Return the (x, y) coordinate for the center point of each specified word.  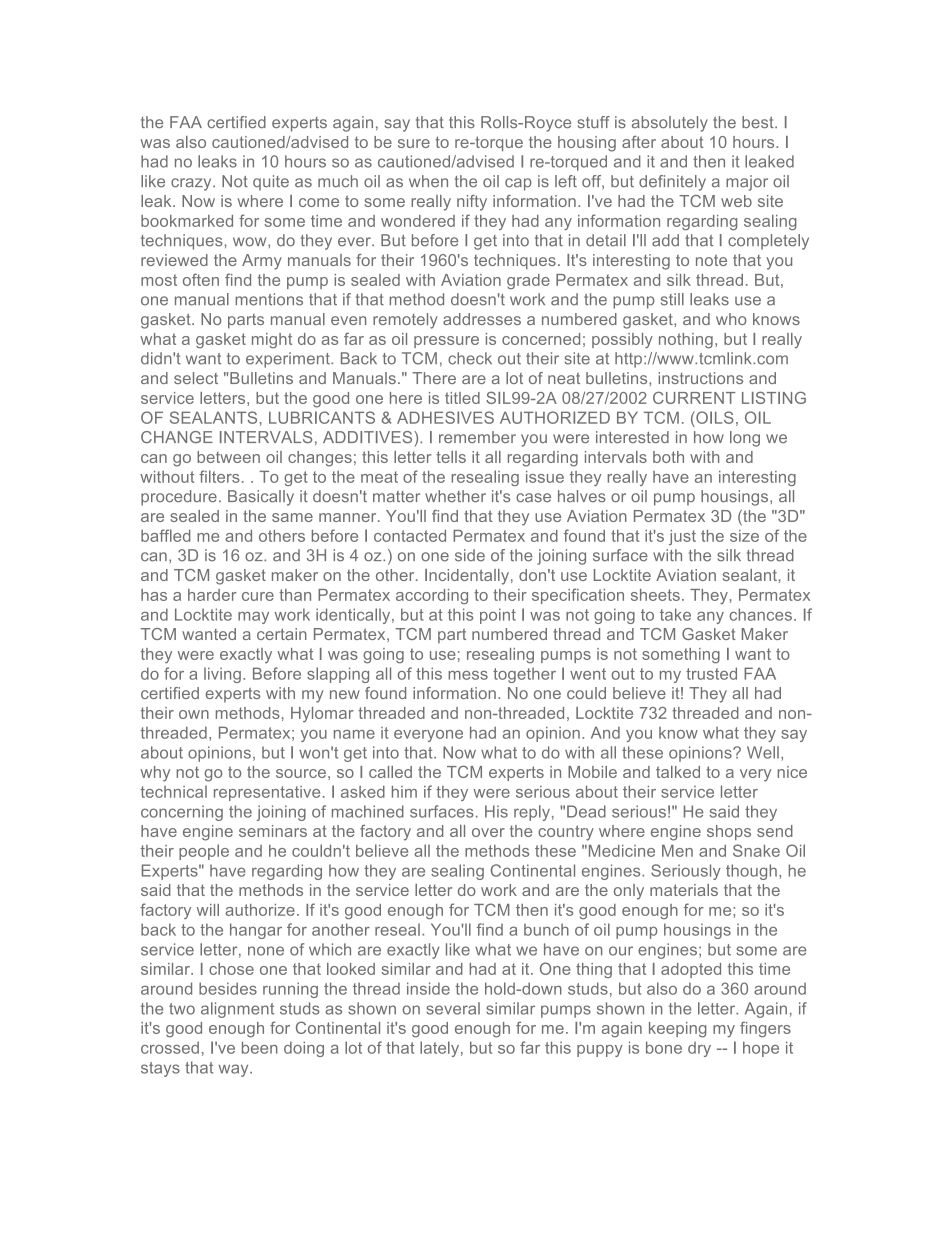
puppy (600, 1051)
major (747, 183)
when (428, 181)
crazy (192, 184)
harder (212, 595)
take (675, 614)
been (260, 1047)
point (498, 616)
